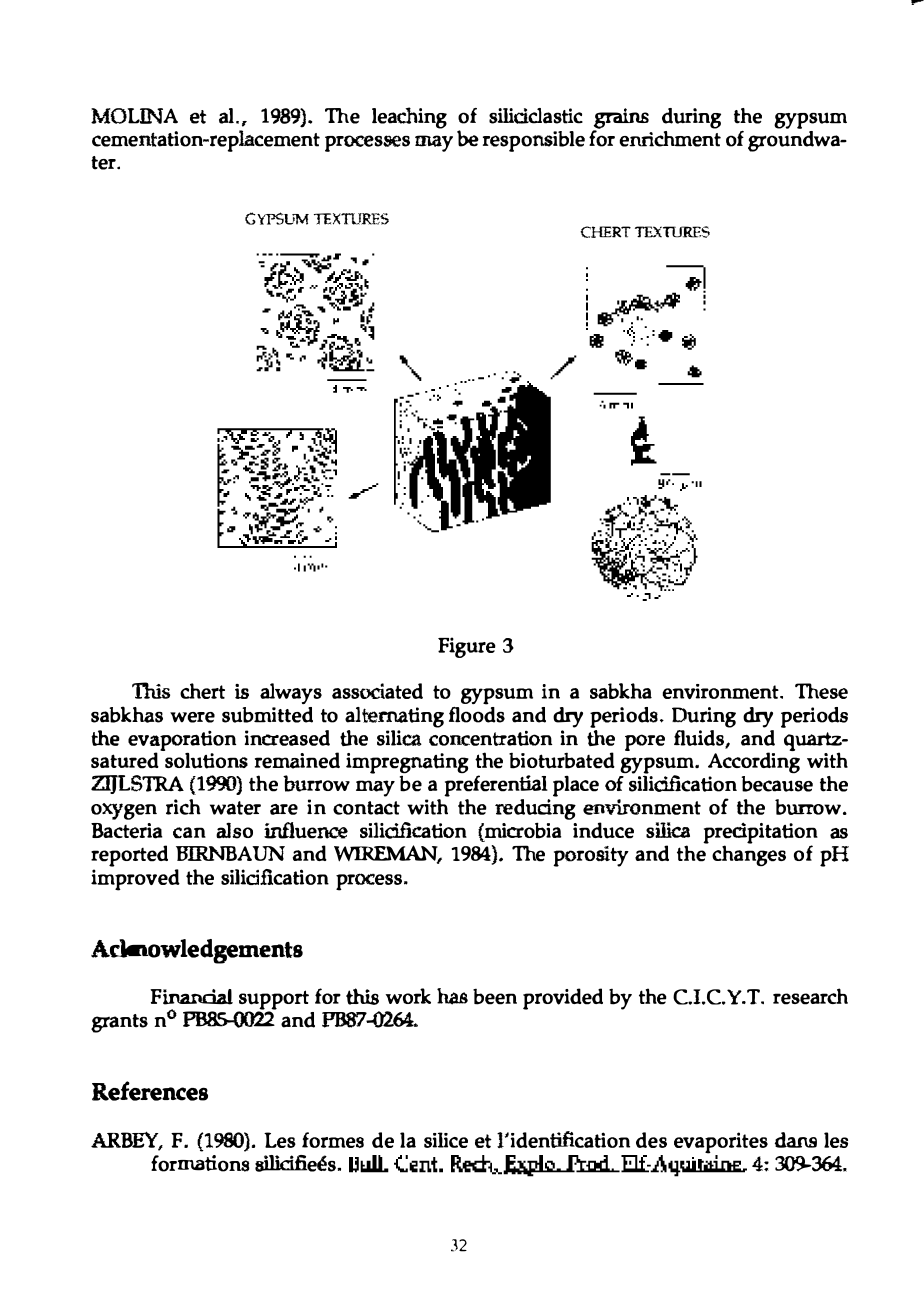 This screenshot has width=924, height=1314. Describe the element at coordinates (621, 119) in the screenshot. I see `grains` at that location.
